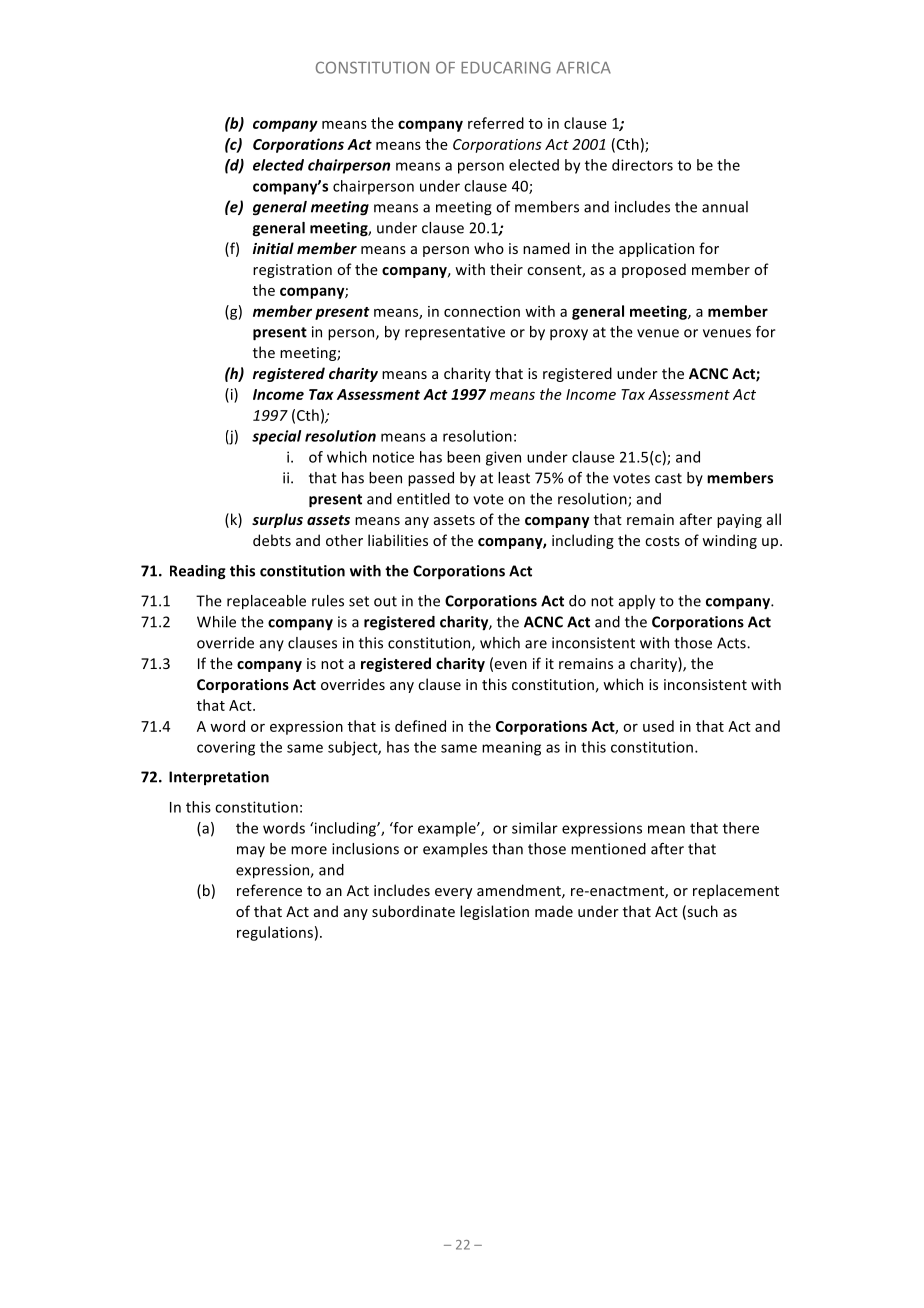 This page has height=1308, width=924. Describe the element at coordinates (269, 890) in the page. I see `reference` at that location.
